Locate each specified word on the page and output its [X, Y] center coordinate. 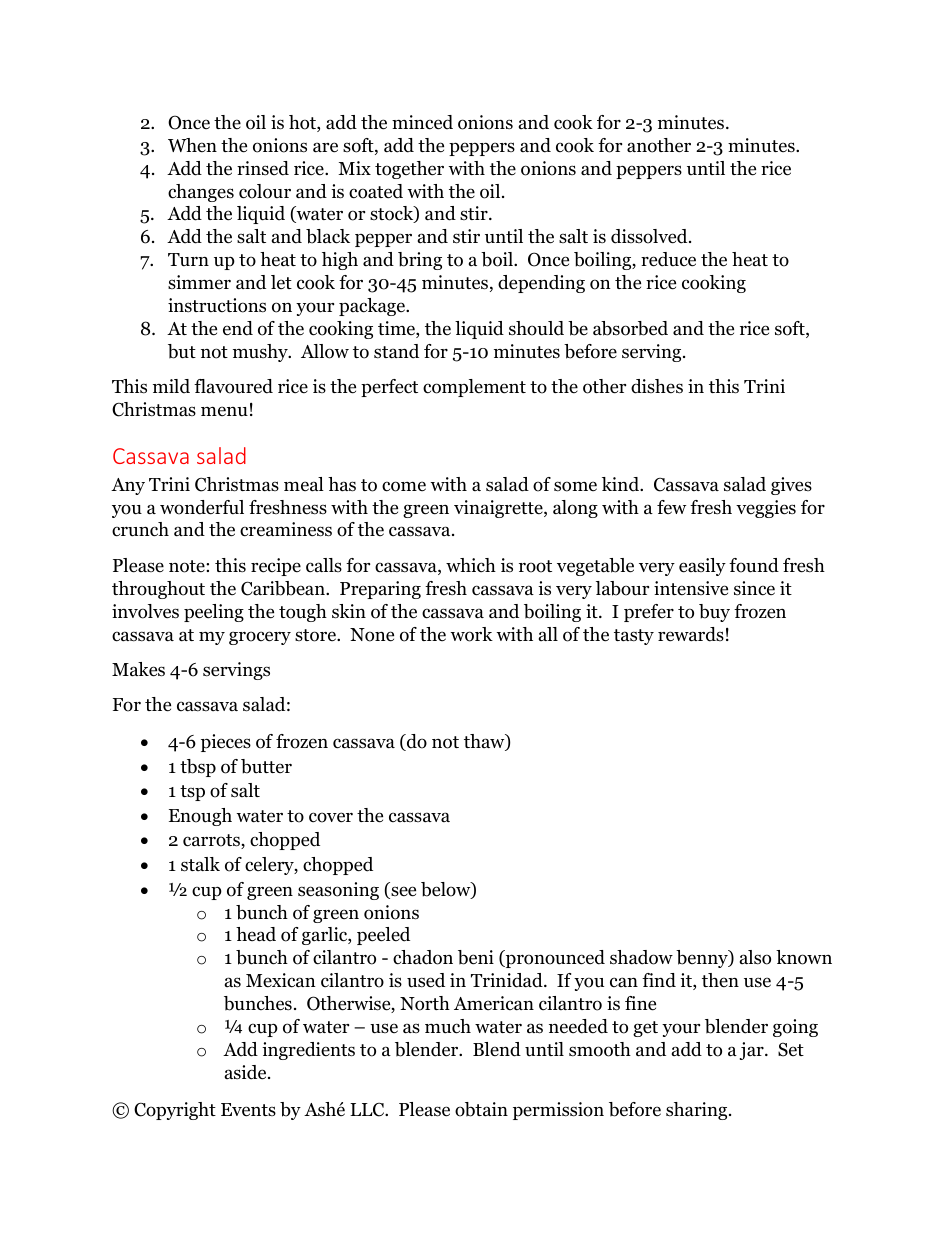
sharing [698, 1111]
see [402, 892]
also [755, 957]
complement [474, 388]
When [192, 145]
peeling [214, 613]
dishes [657, 386]
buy [714, 613]
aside [247, 1072]
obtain [481, 1109]
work [471, 634]
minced [422, 122]
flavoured [233, 386]
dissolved [650, 236]
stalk [200, 864]
